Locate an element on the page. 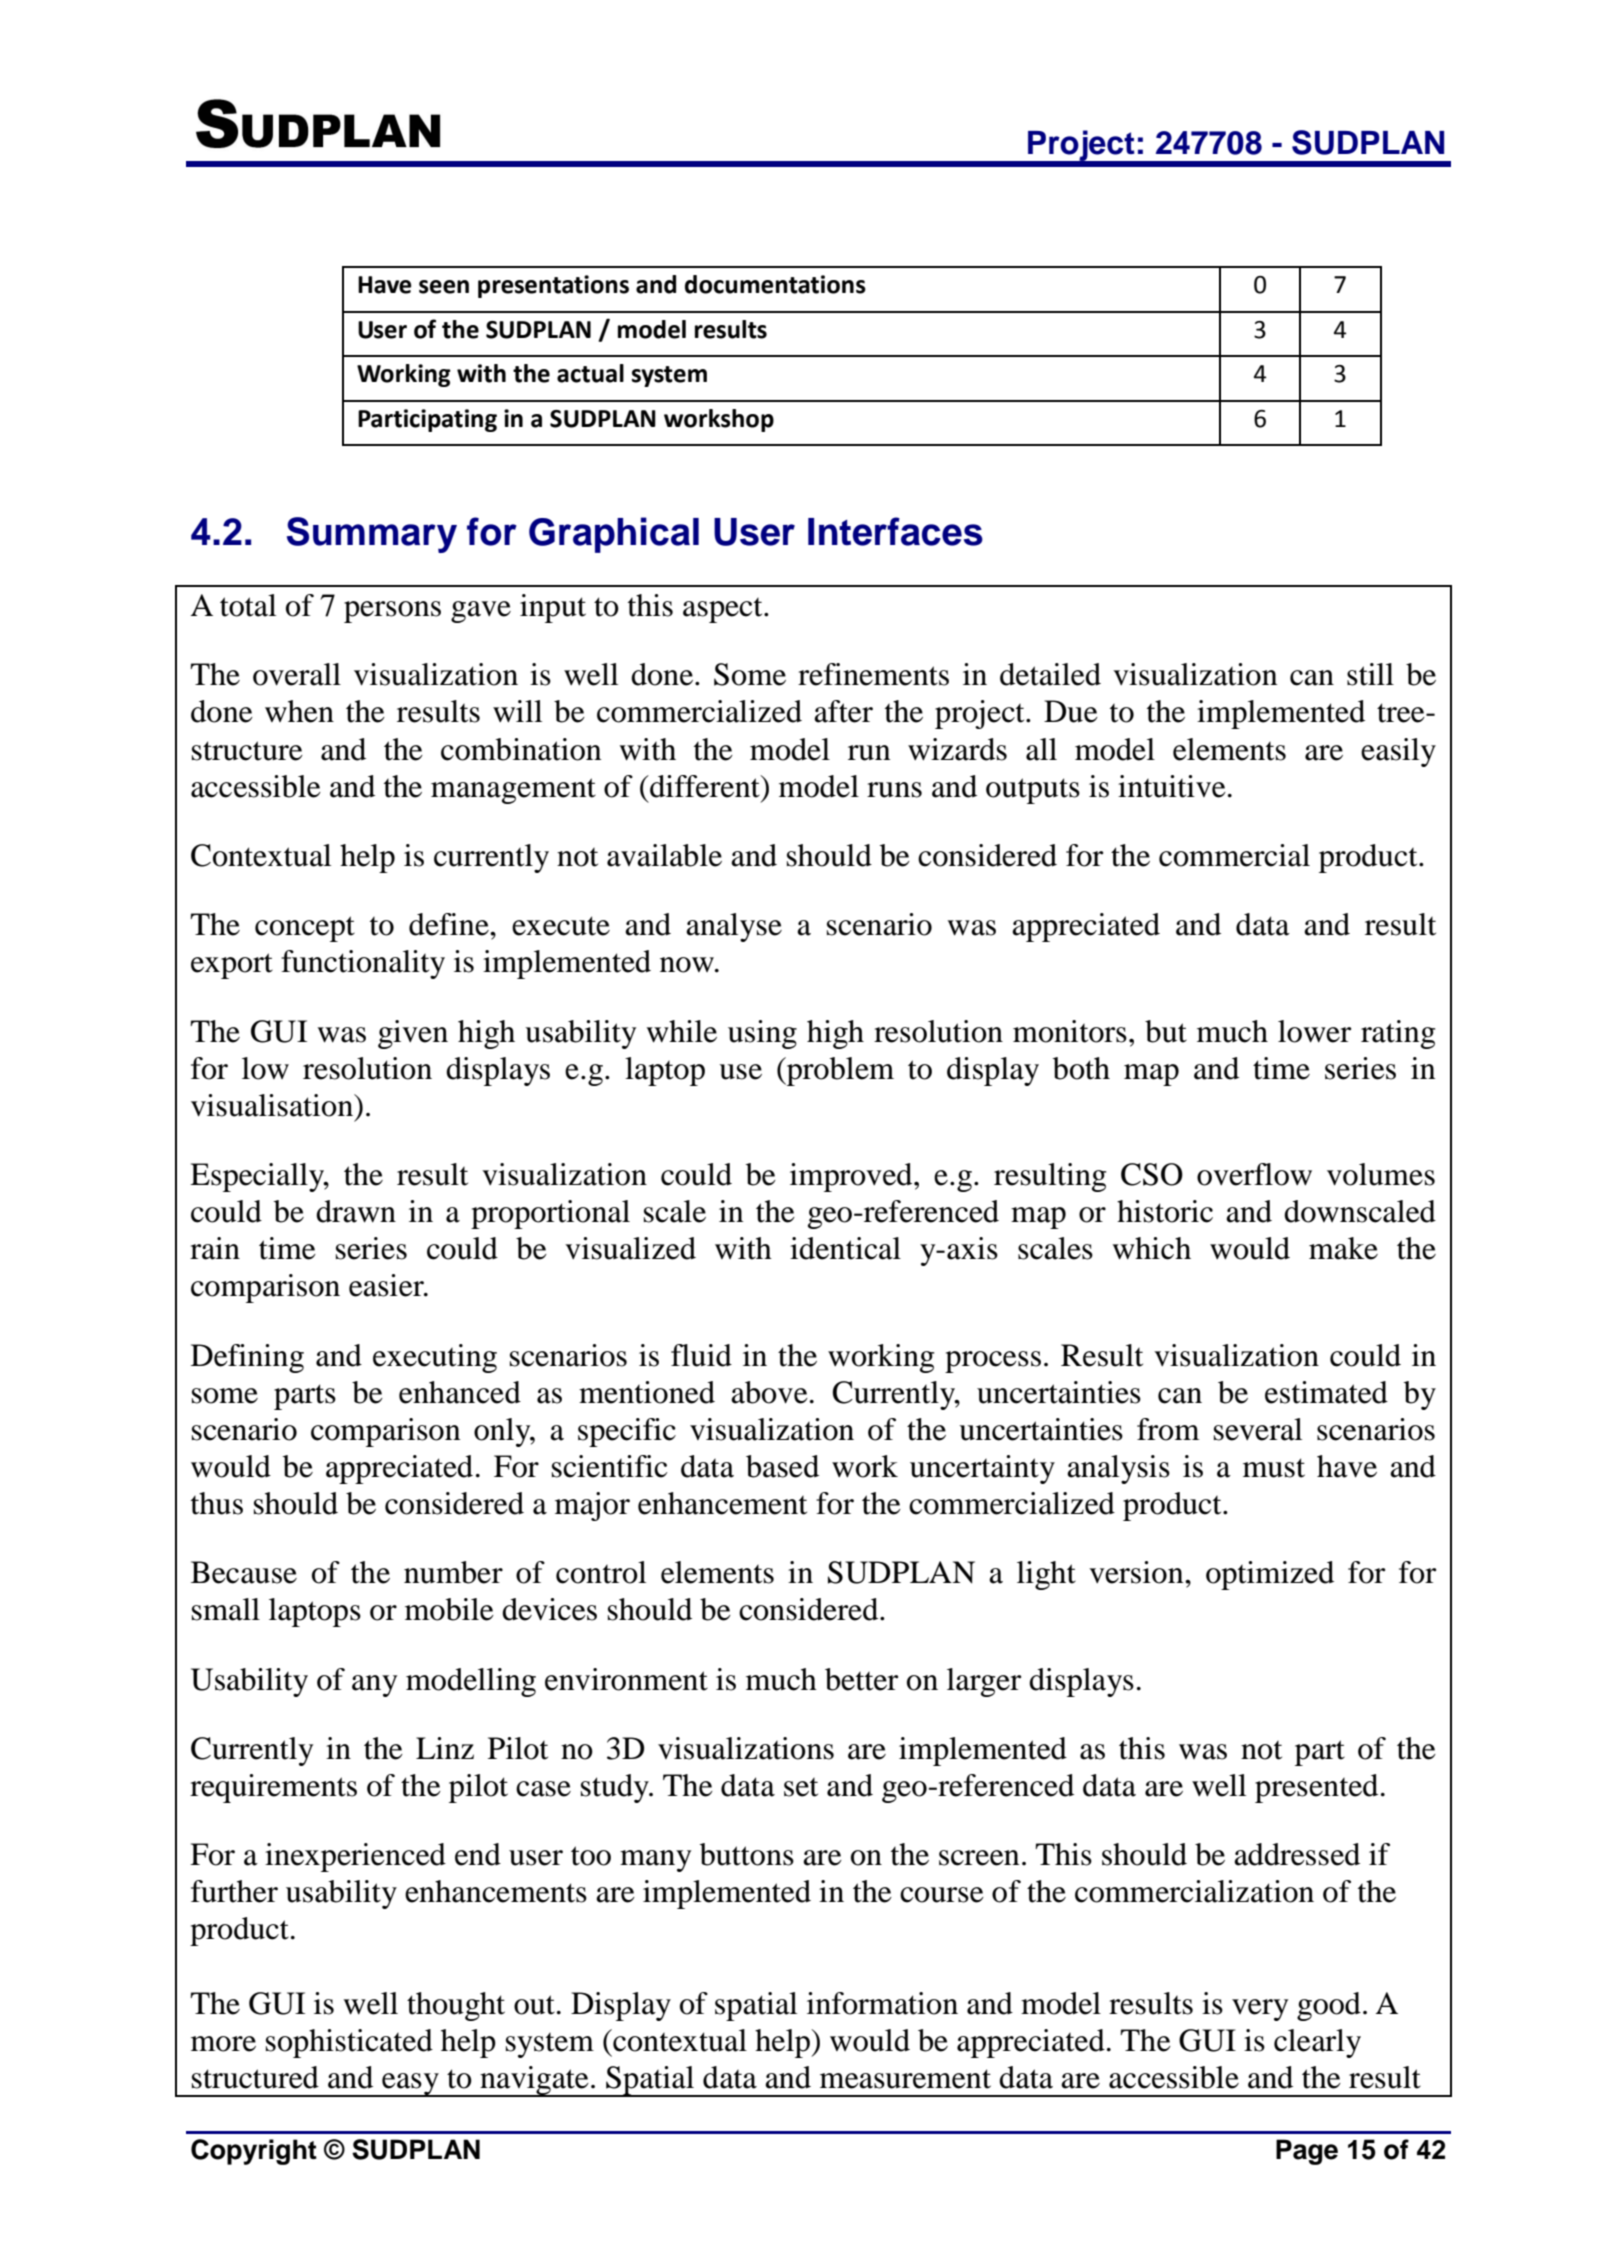 This page has height=2262, width=1598. number is located at coordinates (453, 1572).
